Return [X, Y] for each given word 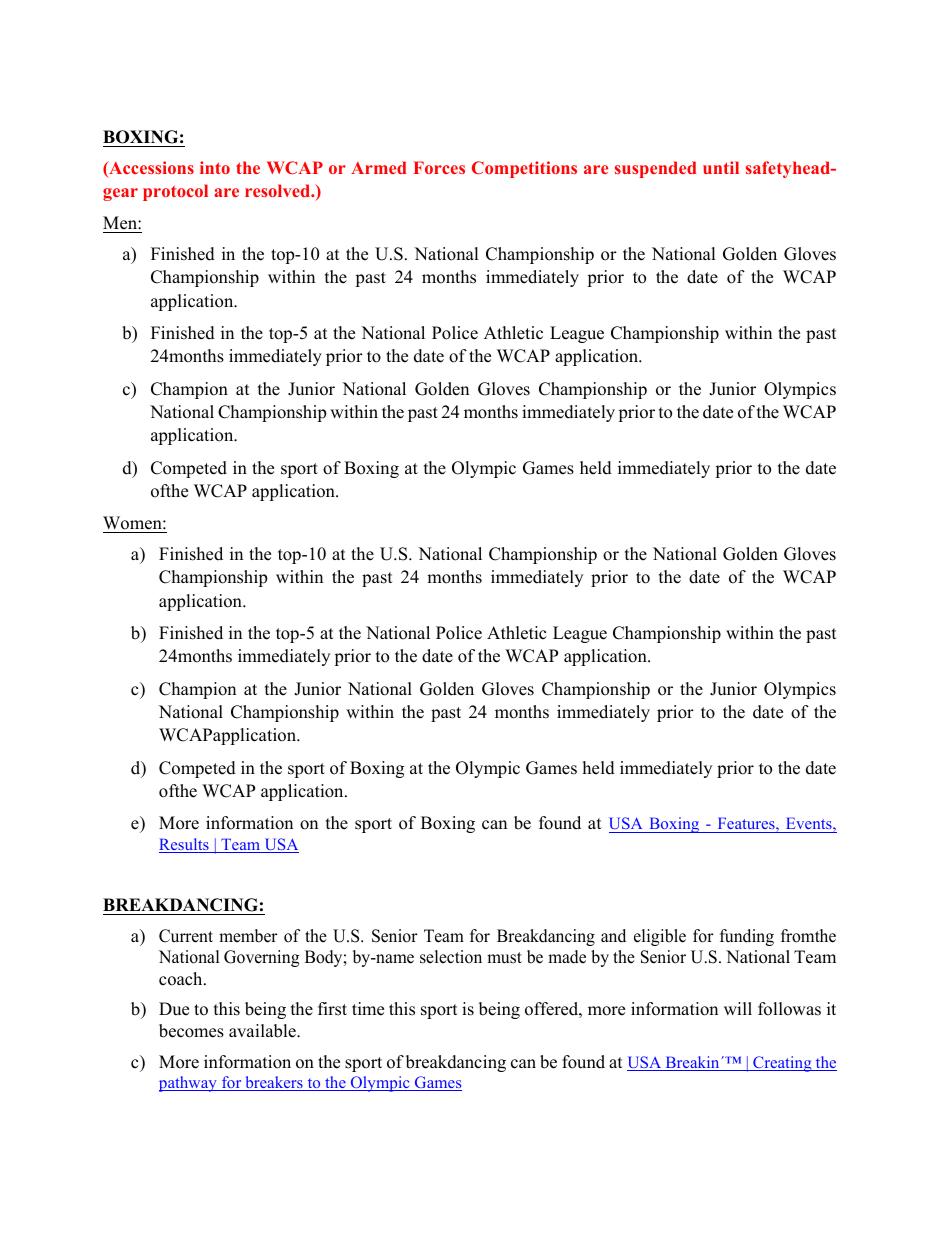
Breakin [692, 1063]
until [721, 167]
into [215, 167]
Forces [439, 167]
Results [185, 845]
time [368, 1009]
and [613, 936]
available [263, 1031]
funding [747, 937]
